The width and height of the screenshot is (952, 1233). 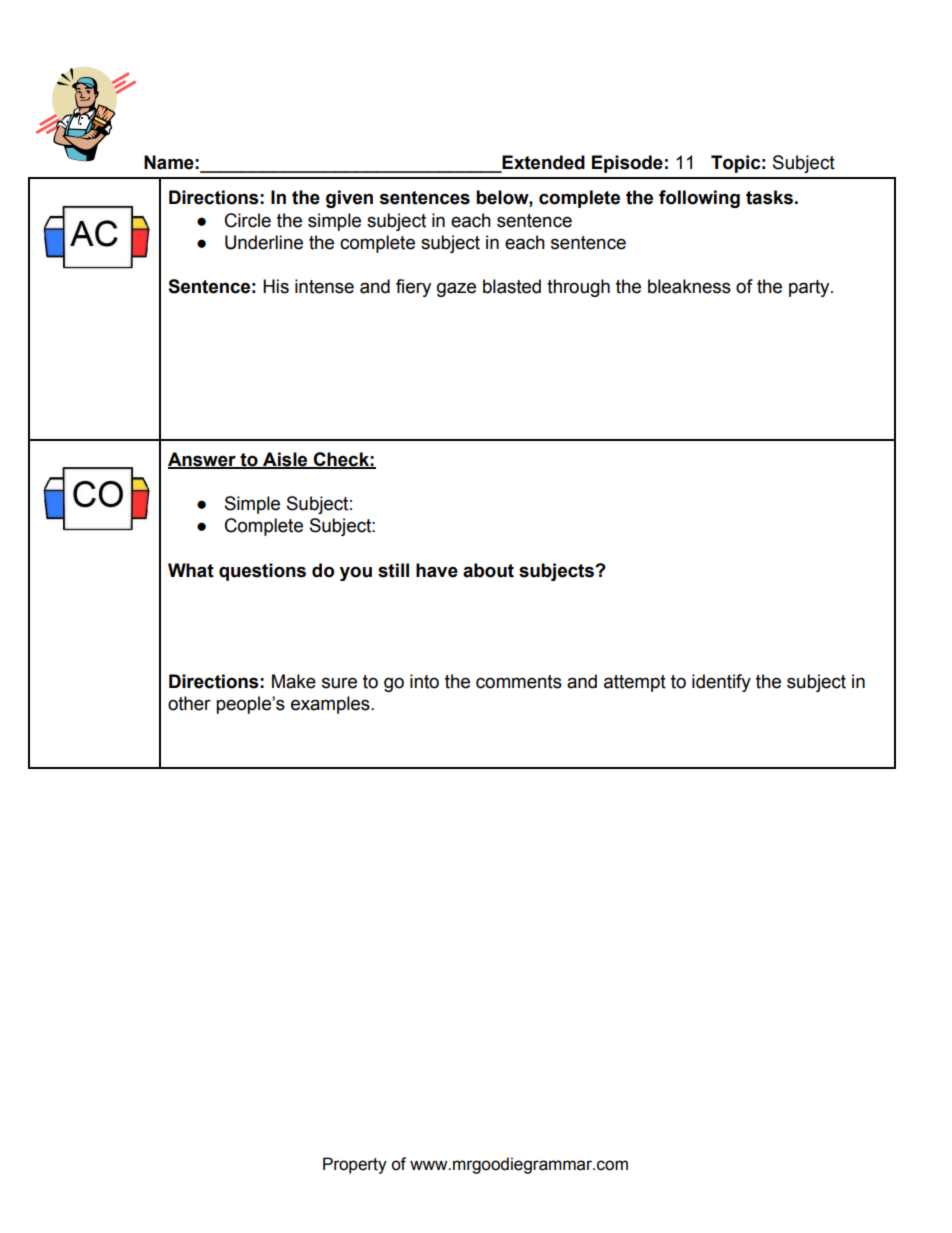 What do you see at coordinates (331, 705) in the screenshot?
I see `examples` at bounding box center [331, 705].
